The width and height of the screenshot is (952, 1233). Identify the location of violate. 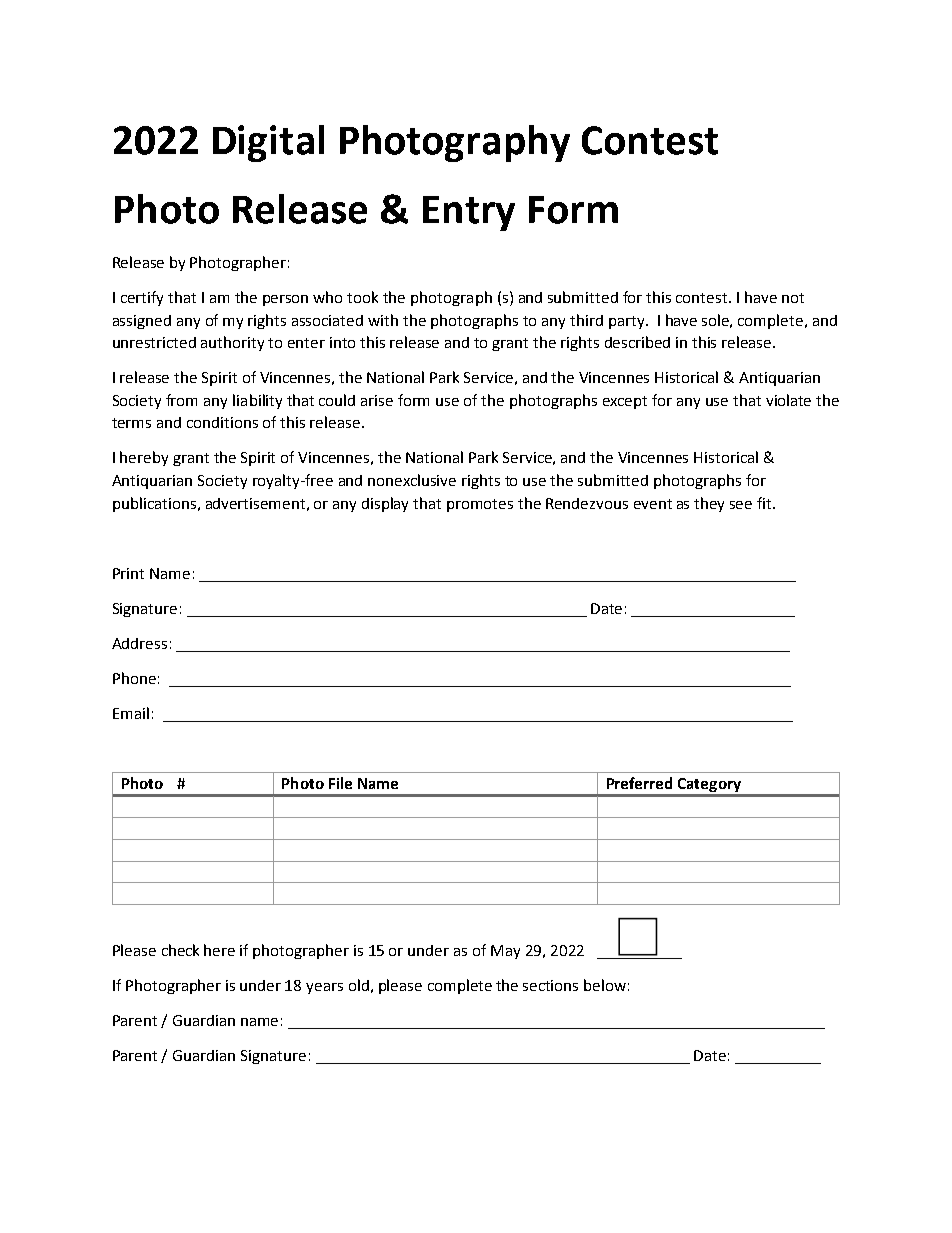
(788, 400).
